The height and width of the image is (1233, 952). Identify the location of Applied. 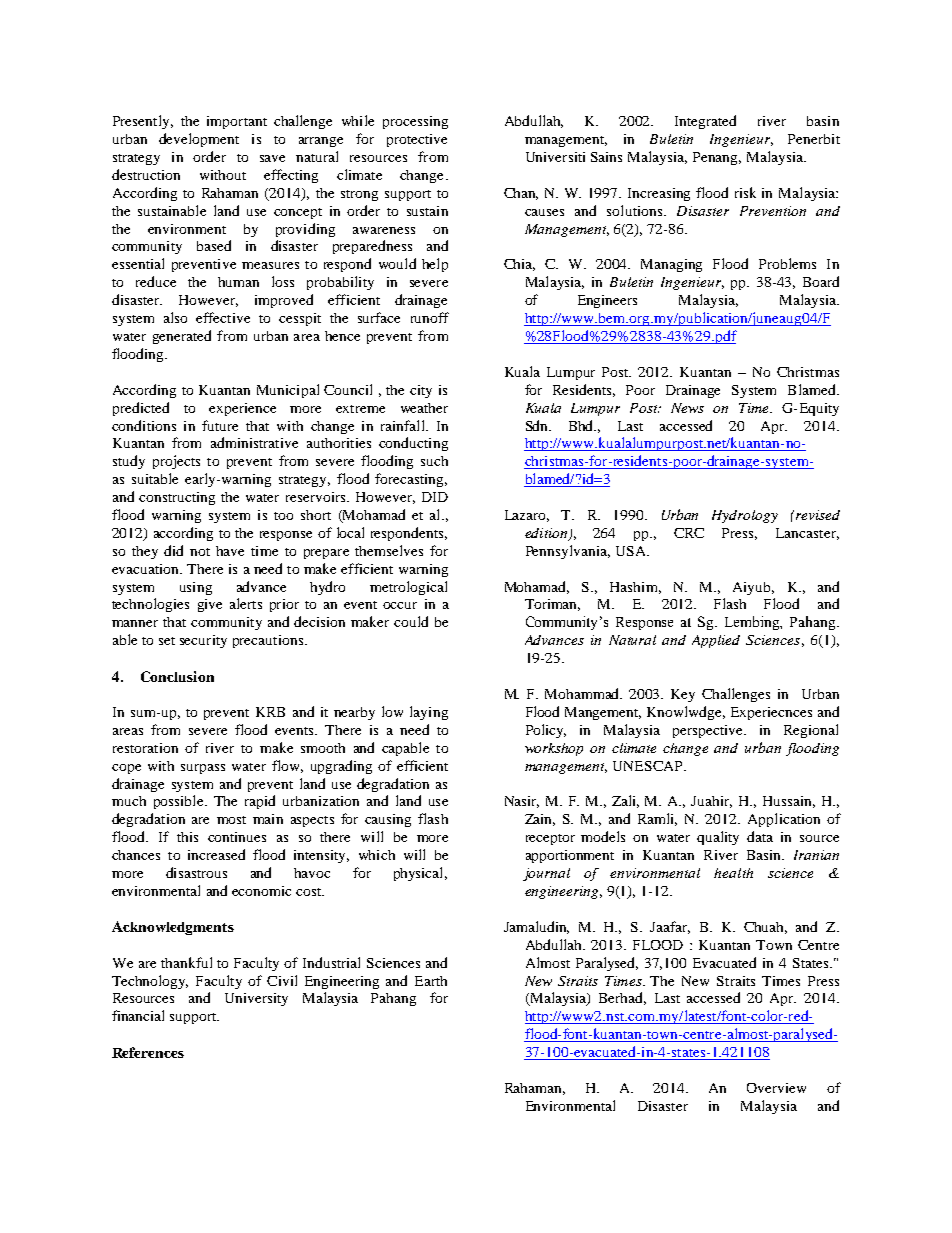
(716, 641).
